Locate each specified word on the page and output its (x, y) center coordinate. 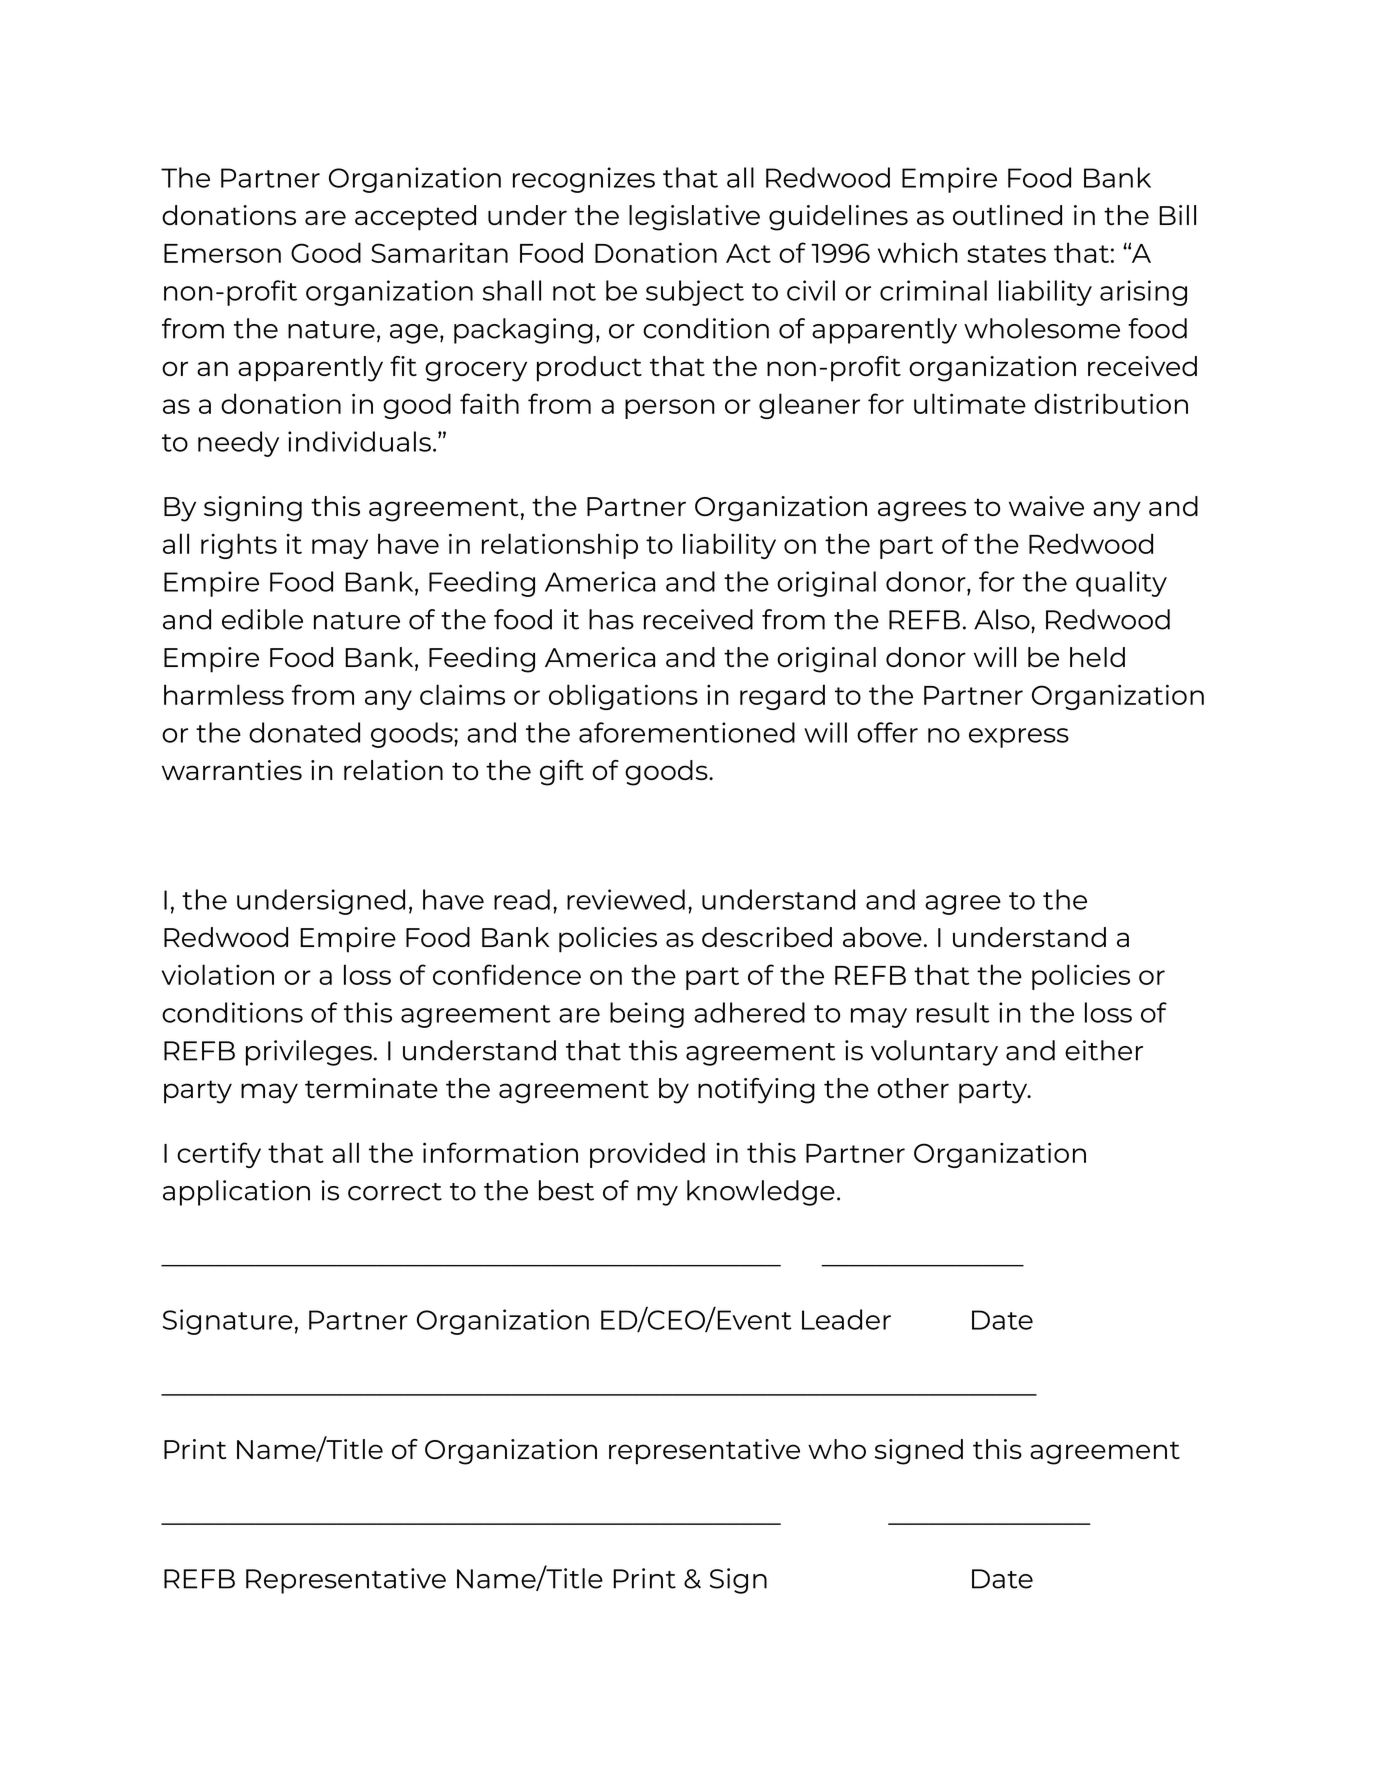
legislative (694, 218)
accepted (415, 218)
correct (395, 1192)
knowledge (761, 1193)
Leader (846, 1319)
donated (304, 732)
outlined (1007, 215)
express (1019, 738)
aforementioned (687, 732)
